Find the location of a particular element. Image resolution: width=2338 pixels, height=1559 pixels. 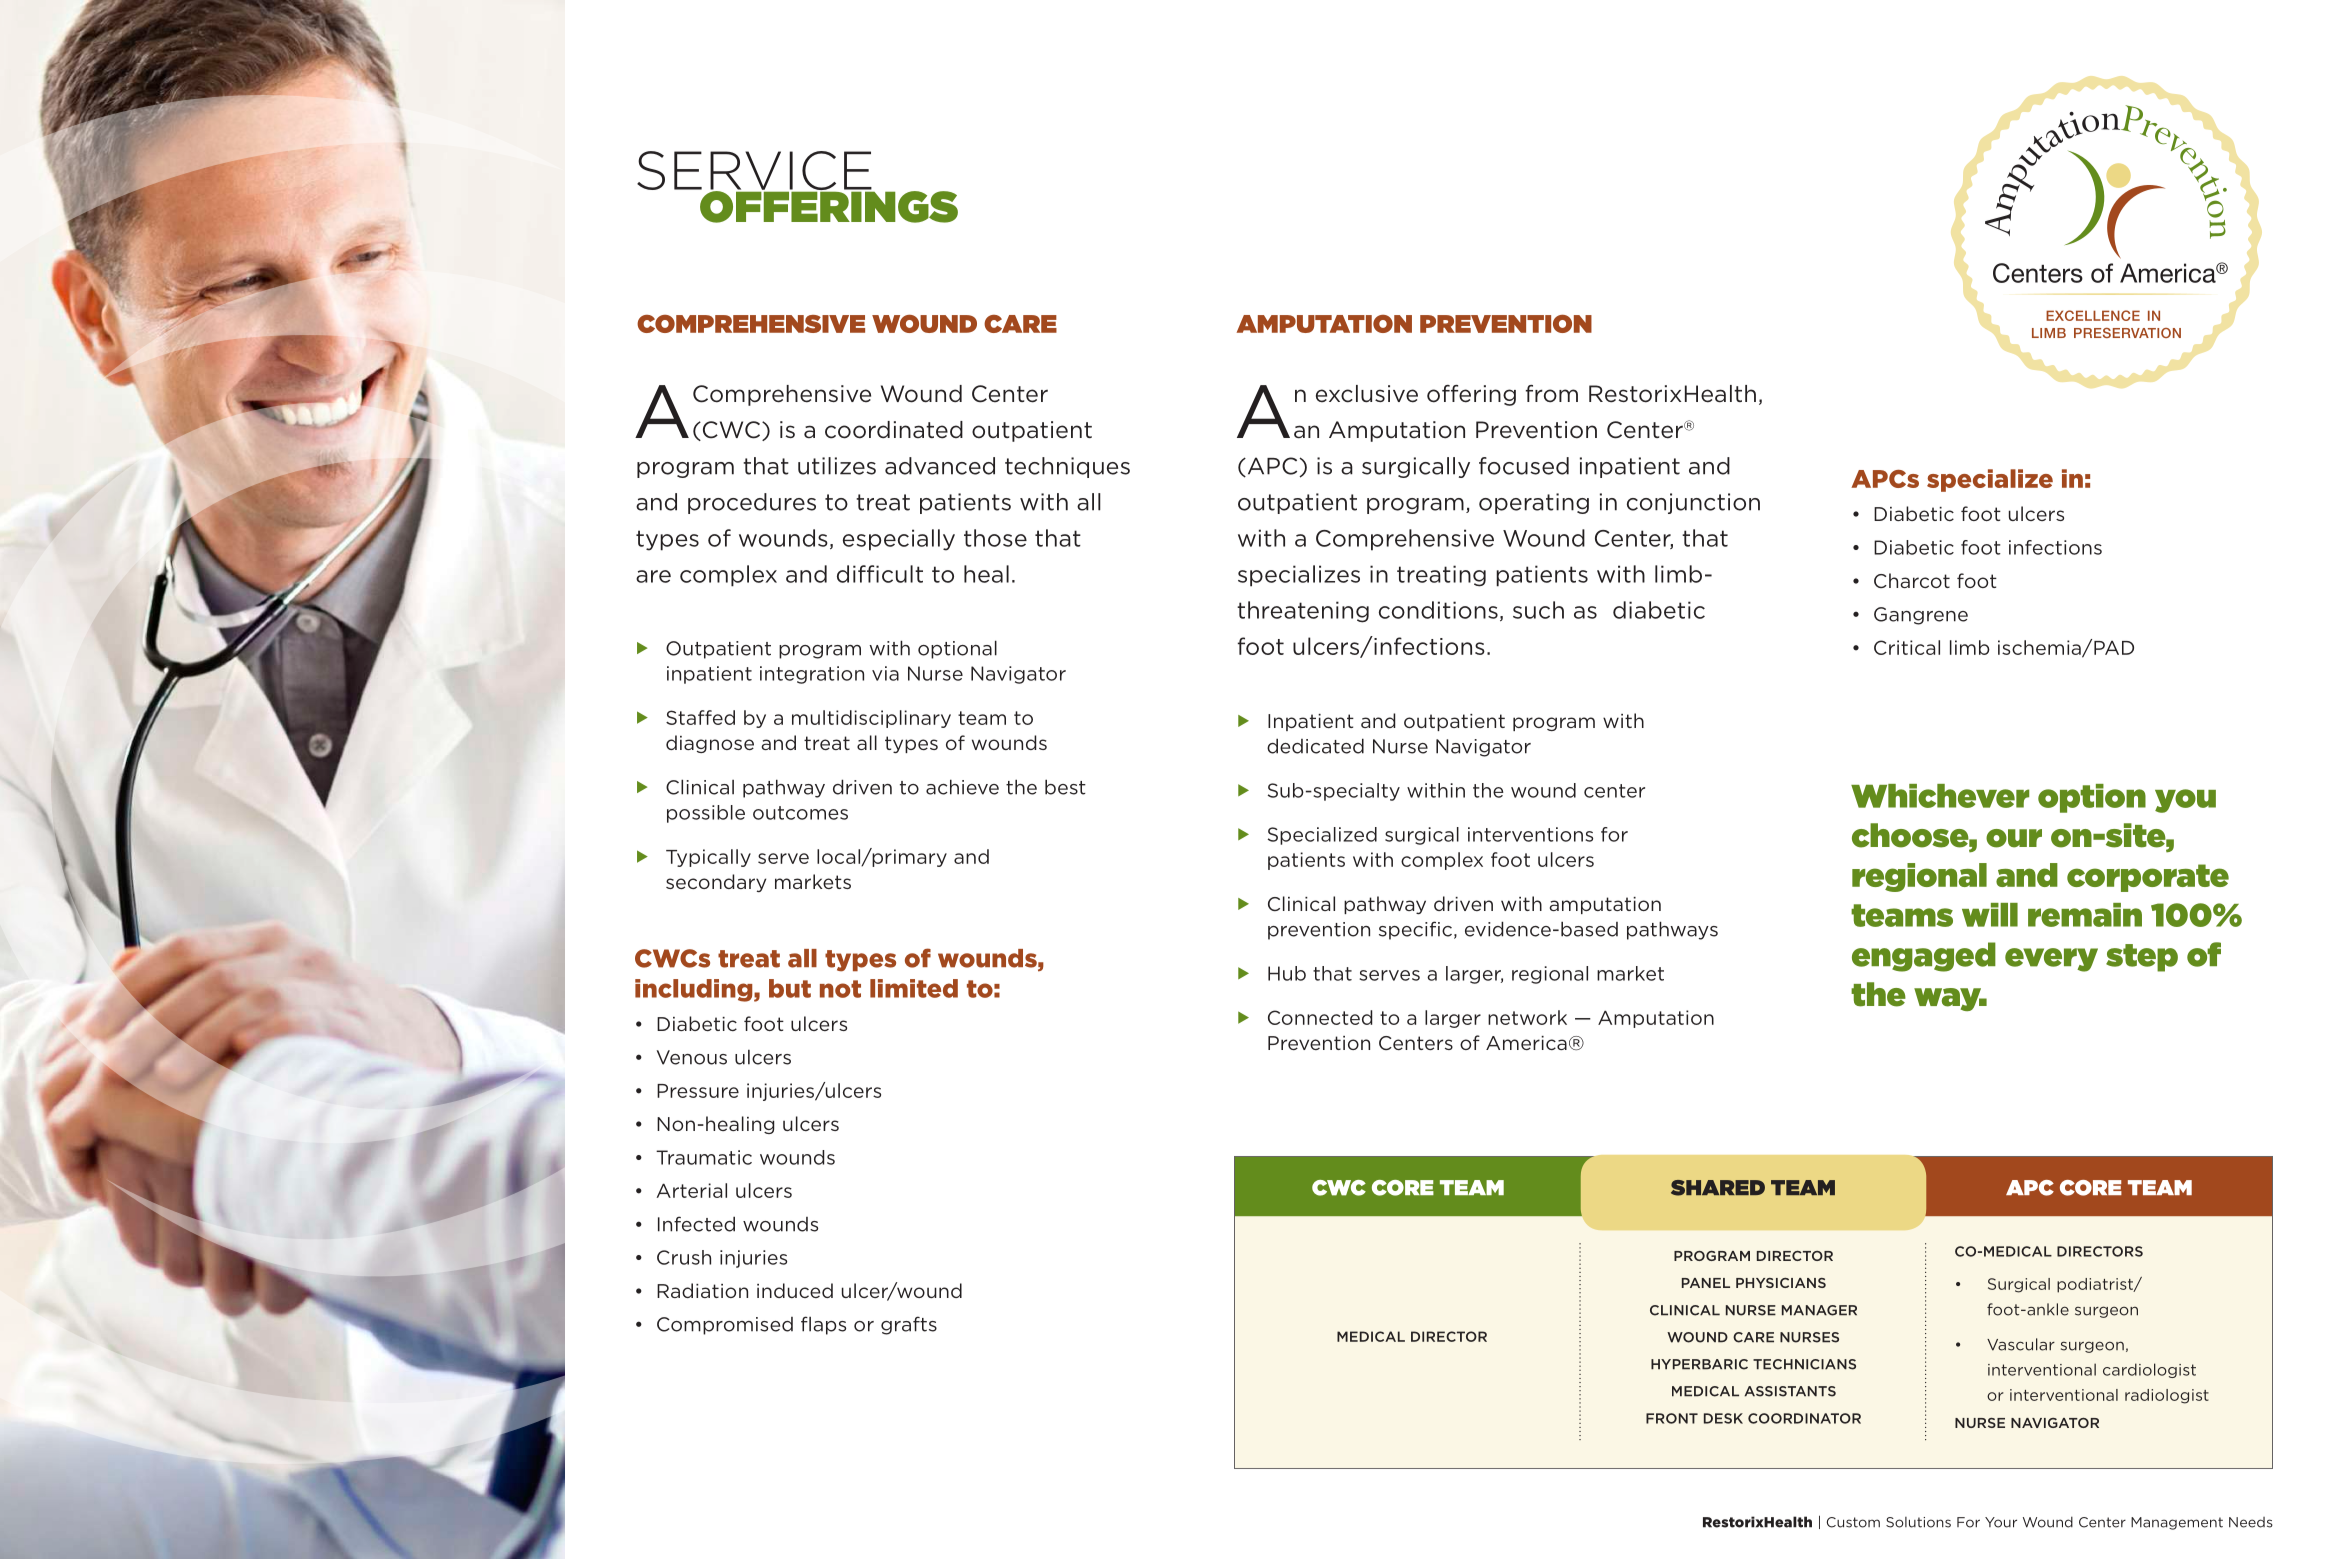

PHYSICIANS is located at coordinates (1781, 1283).
